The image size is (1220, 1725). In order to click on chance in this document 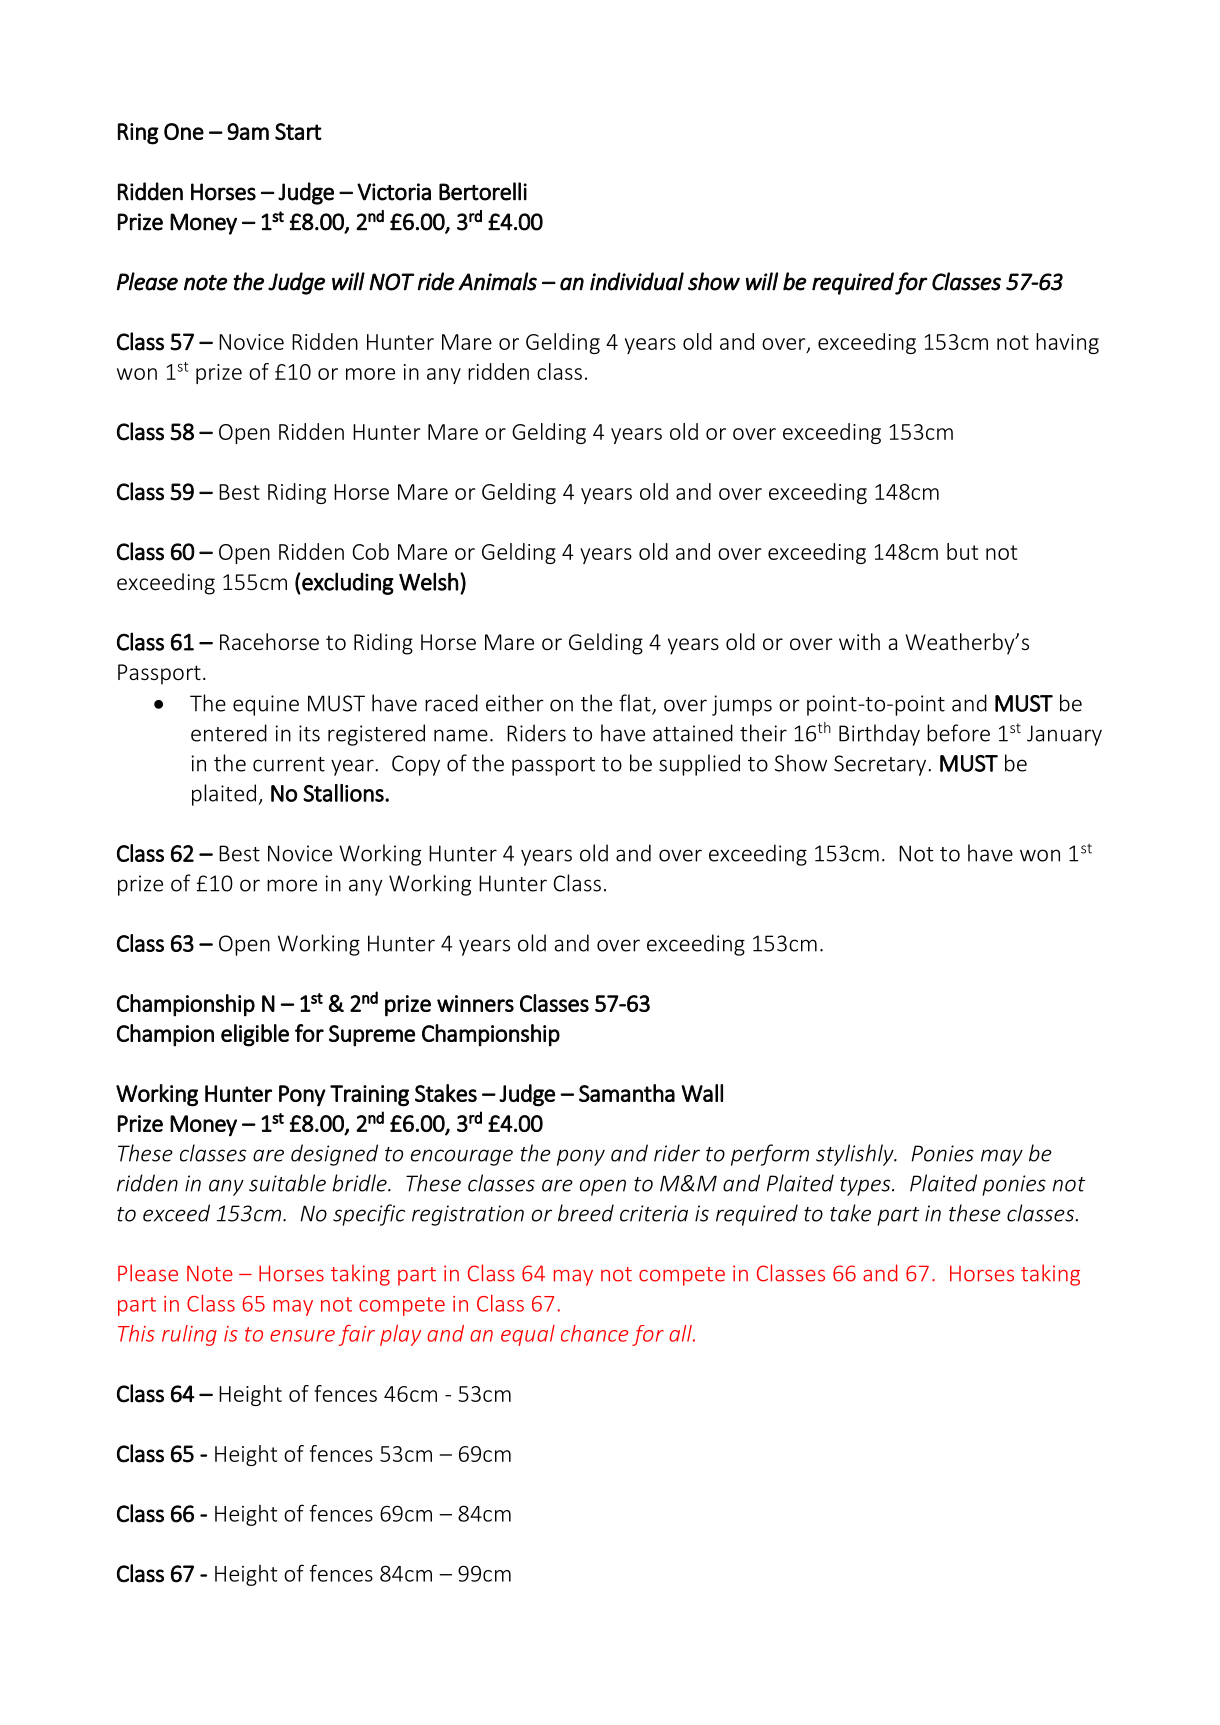, I will do `click(594, 1333)`.
